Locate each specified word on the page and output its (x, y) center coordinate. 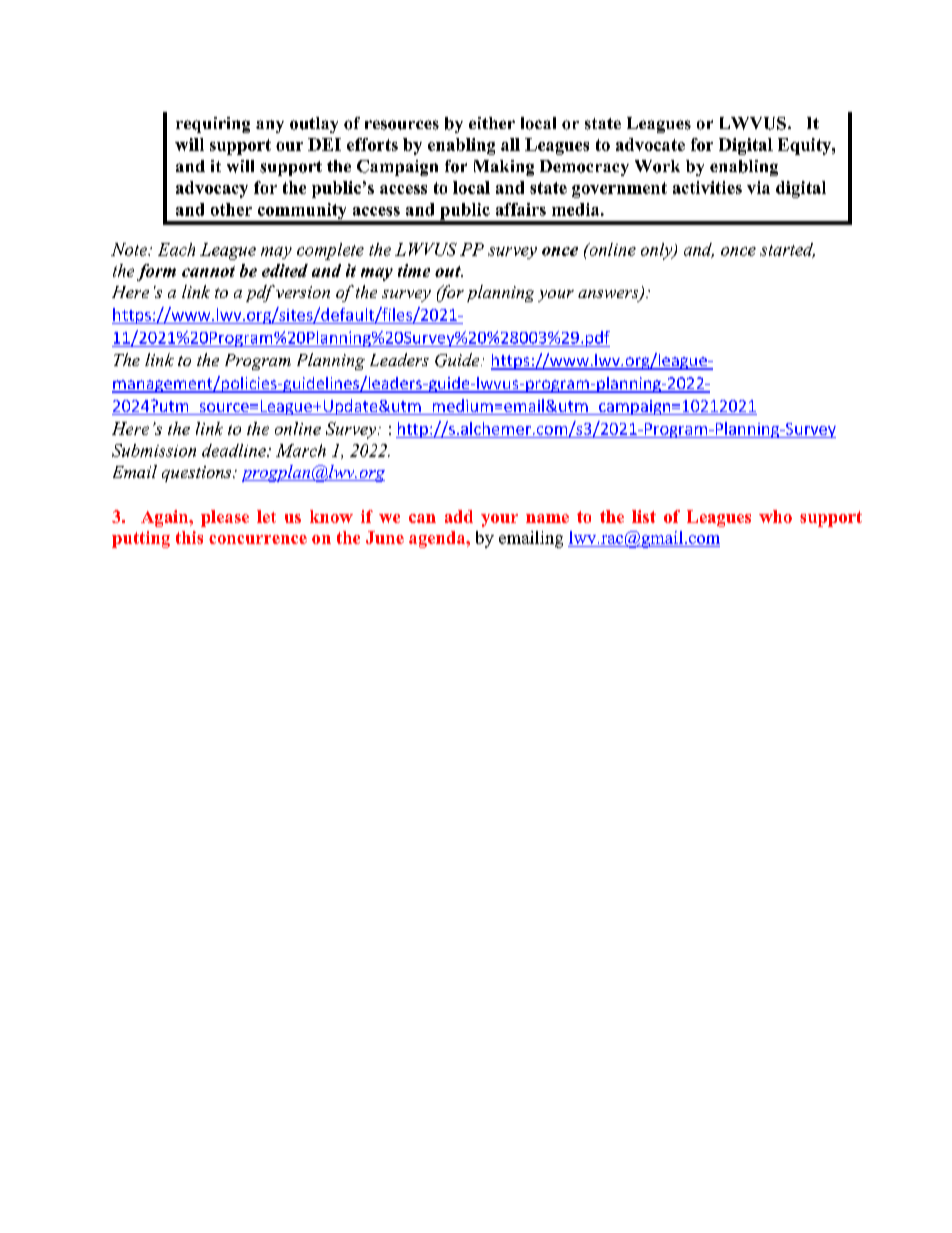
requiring (213, 125)
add (459, 516)
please (225, 518)
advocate (650, 144)
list (644, 516)
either (492, 123)
